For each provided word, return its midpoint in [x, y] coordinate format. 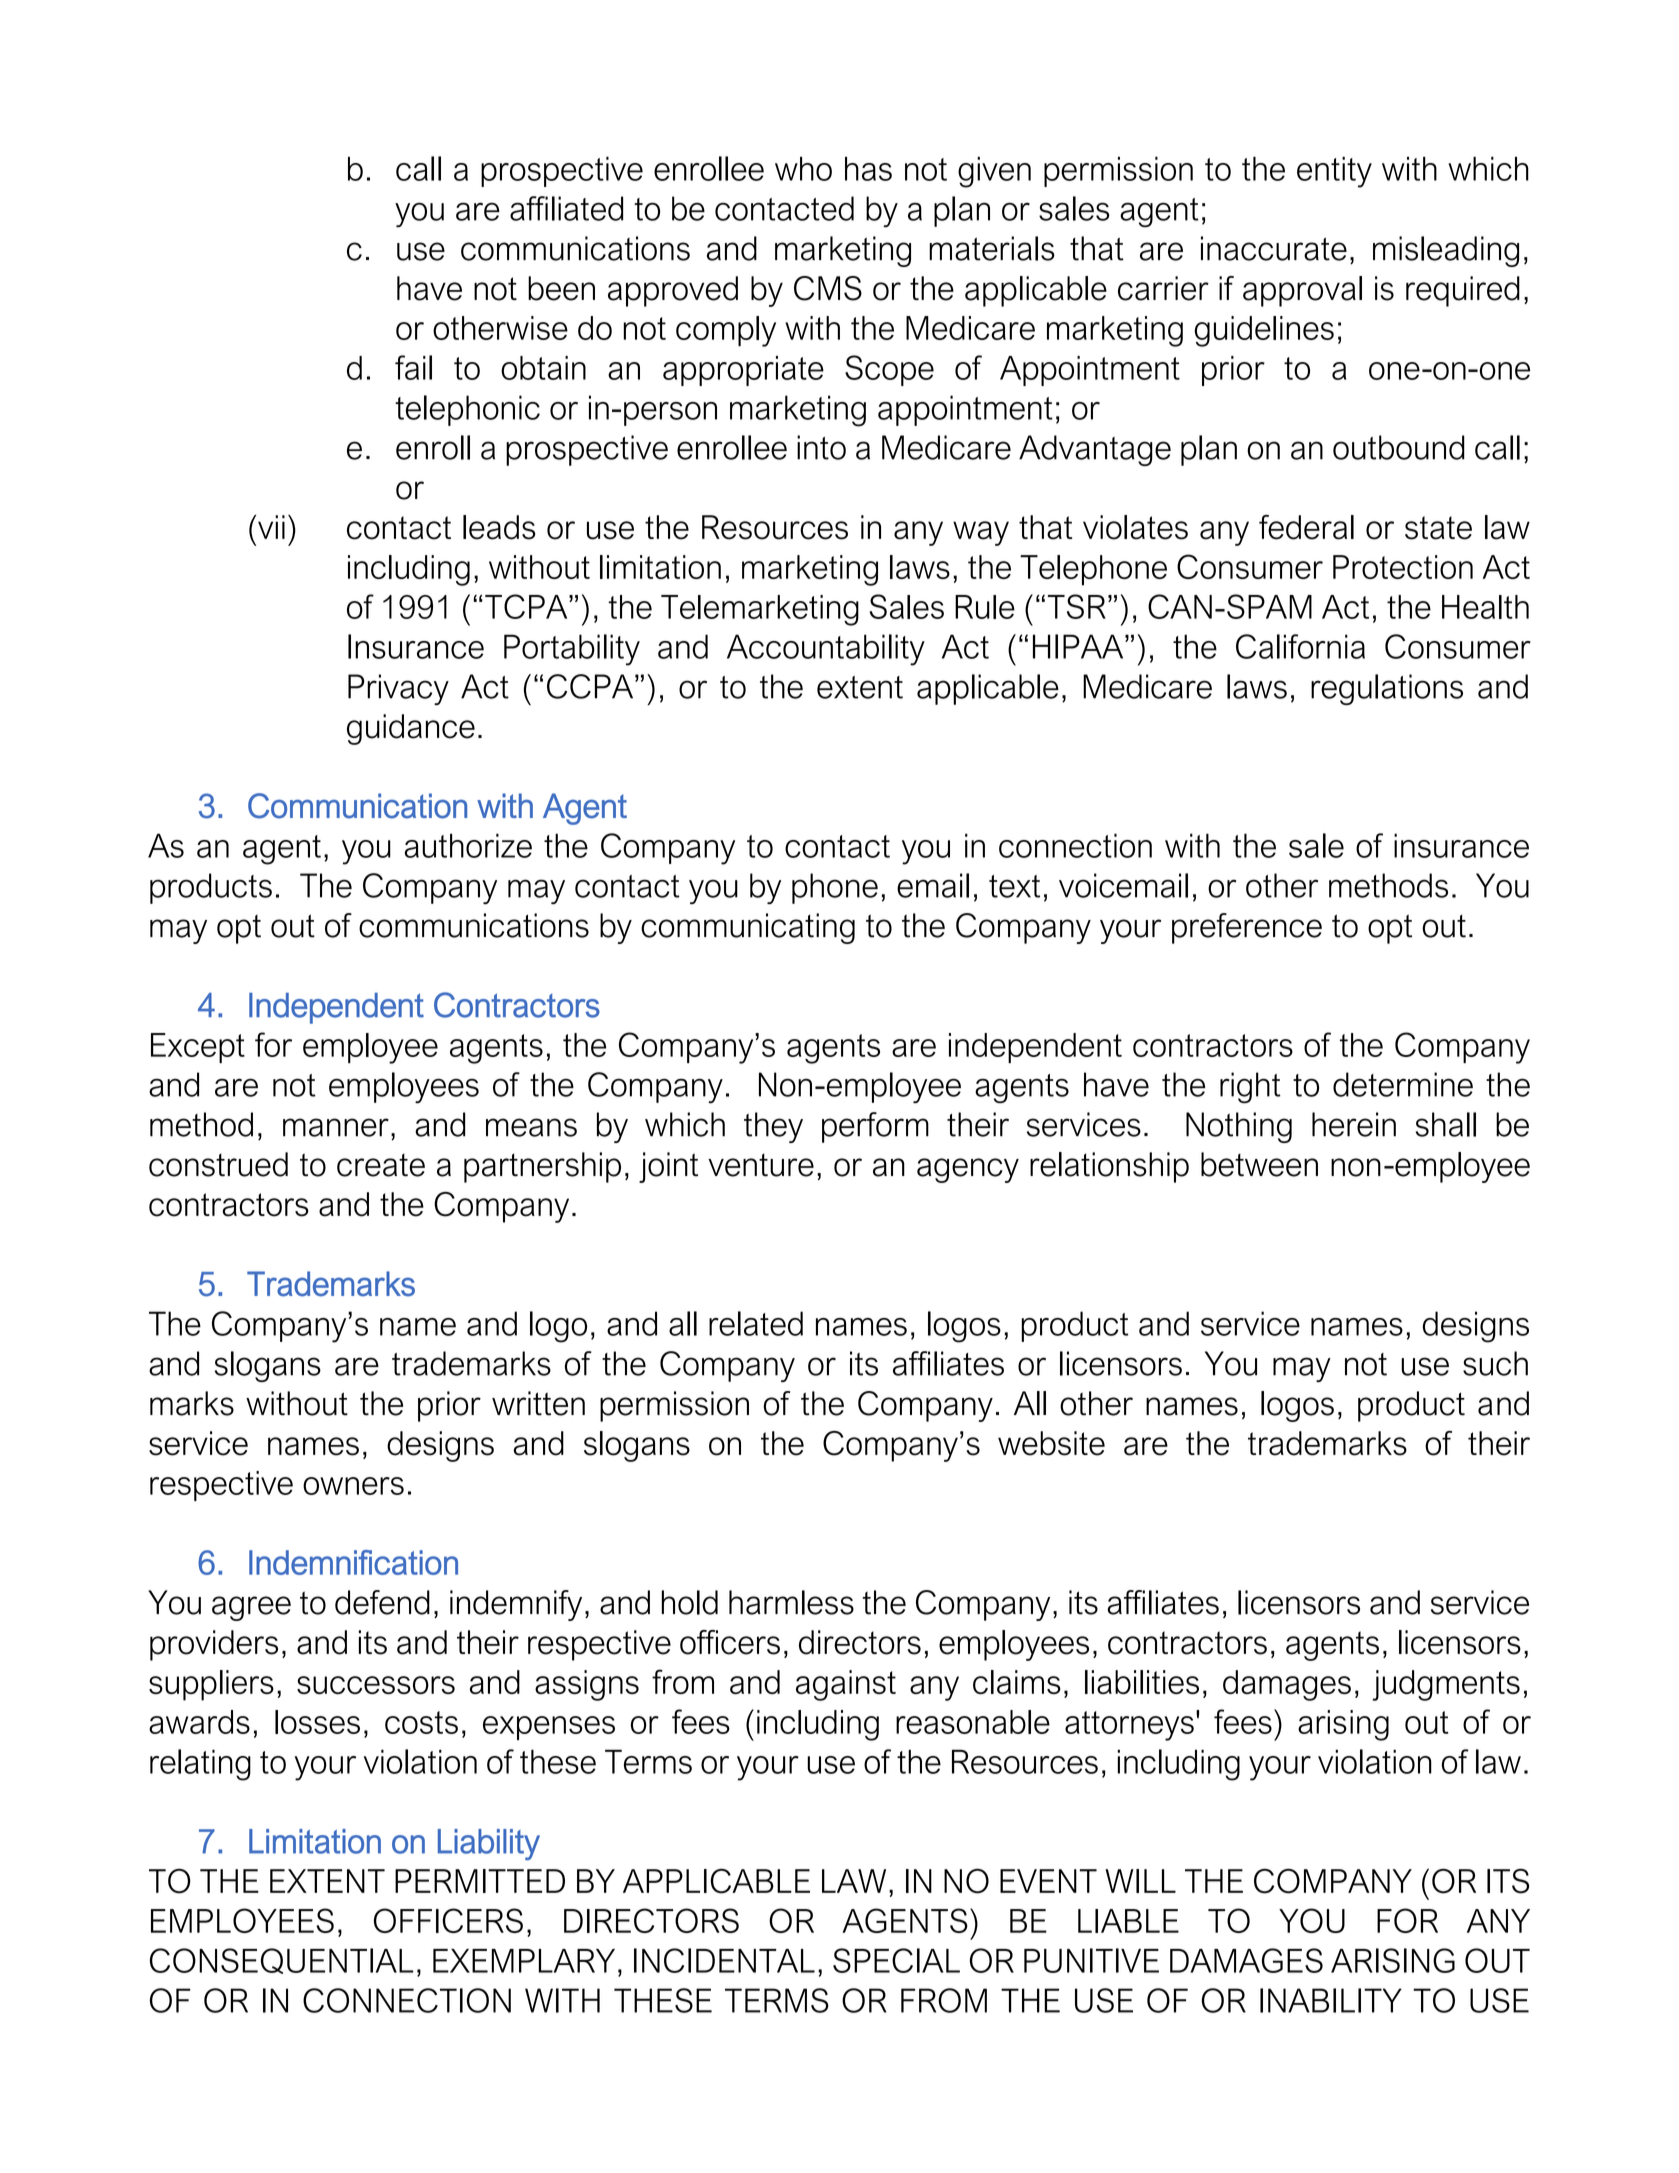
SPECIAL [896, 1960]
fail [413, 367]
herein [1354, 1124]
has [868, 169]
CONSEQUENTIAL [281, 1961]
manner [336, 1127]
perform [875, 1127]
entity [1334, 172]
